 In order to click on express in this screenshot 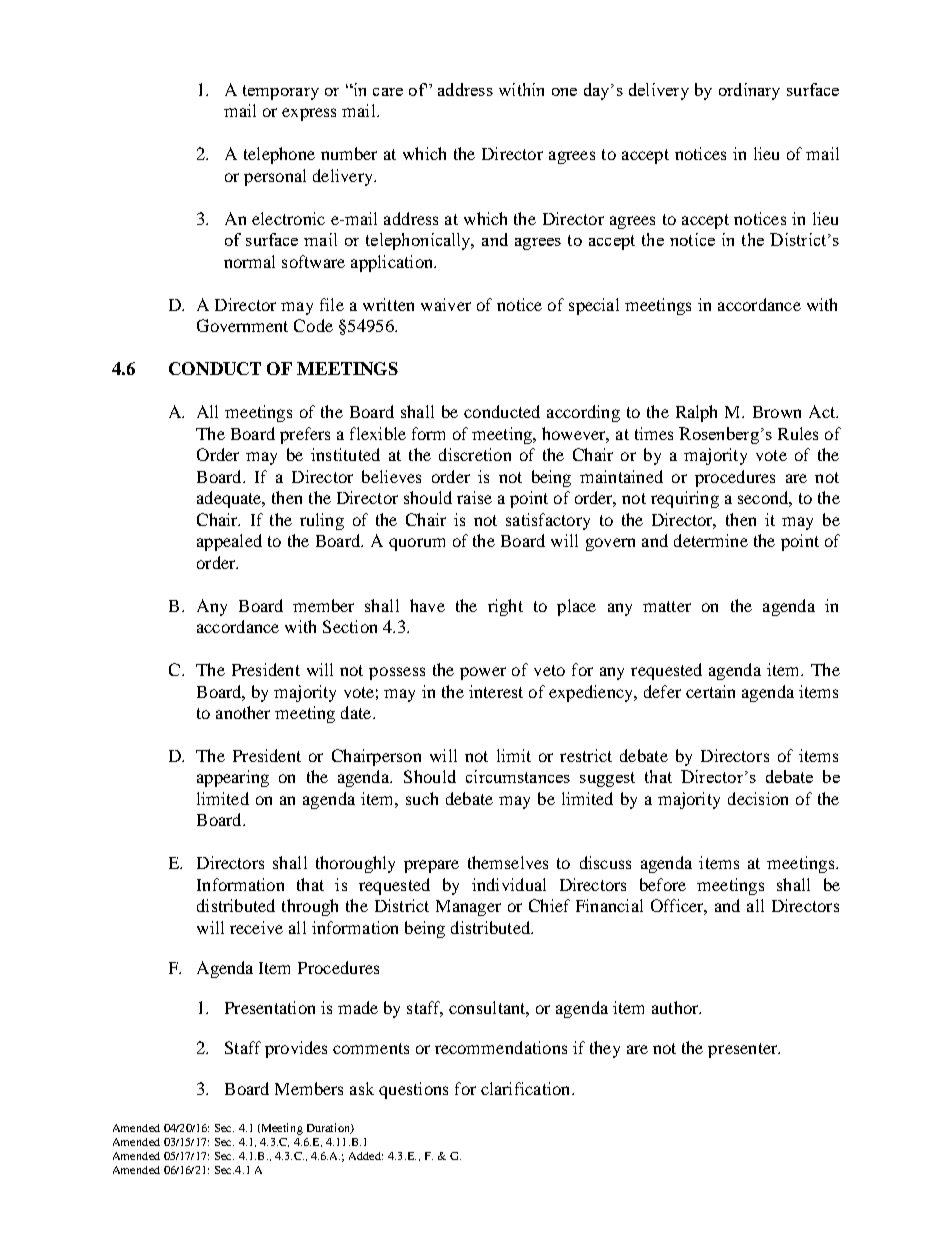, I will do `click(309, 114)`.
